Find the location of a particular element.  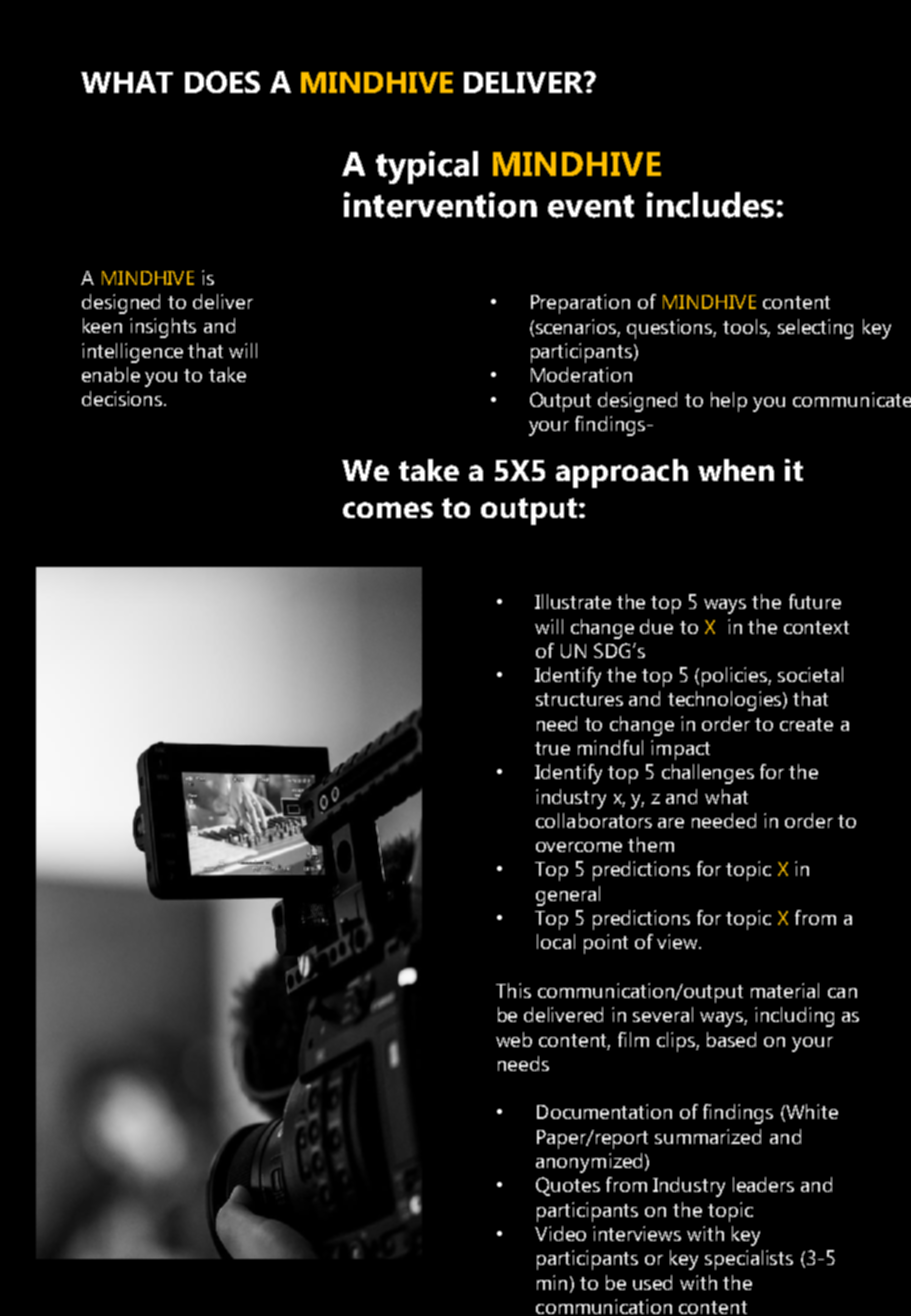

DOES is located at coordinates (222, 82).
